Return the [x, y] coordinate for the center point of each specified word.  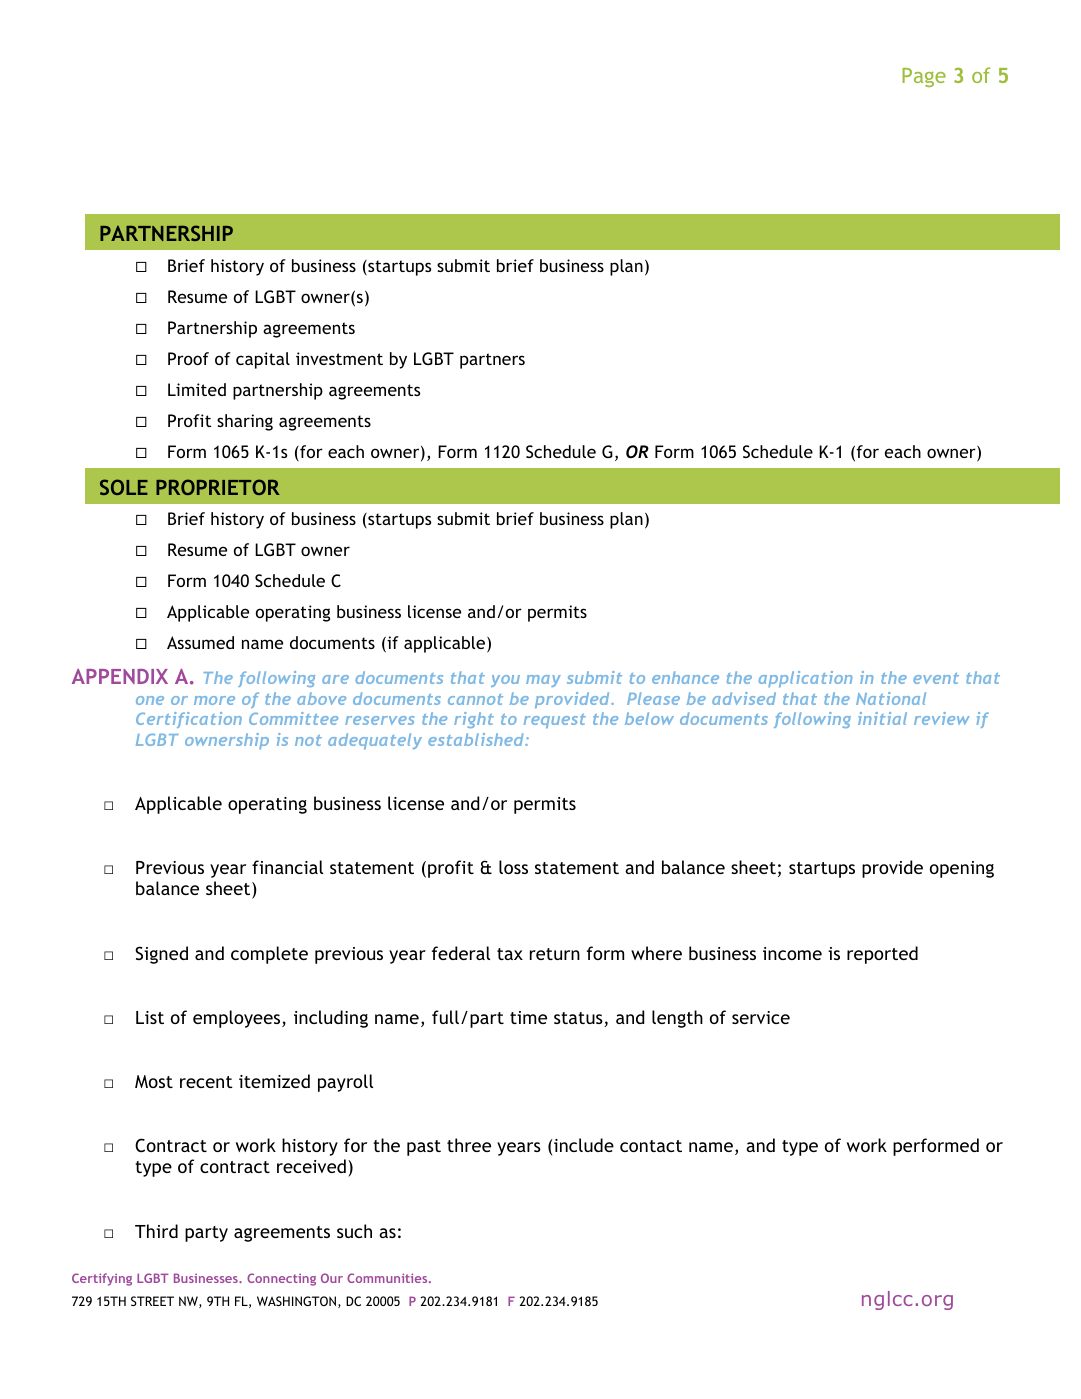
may [543, 681]
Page [924, 77]
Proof [188, 358]
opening [962, 869]
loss [513, 867]
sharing [245, 422]
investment [339, 358]
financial [287, 867]
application [806, 679]
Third [156, 1231]
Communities [388, 1278]
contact [651, 1146]
